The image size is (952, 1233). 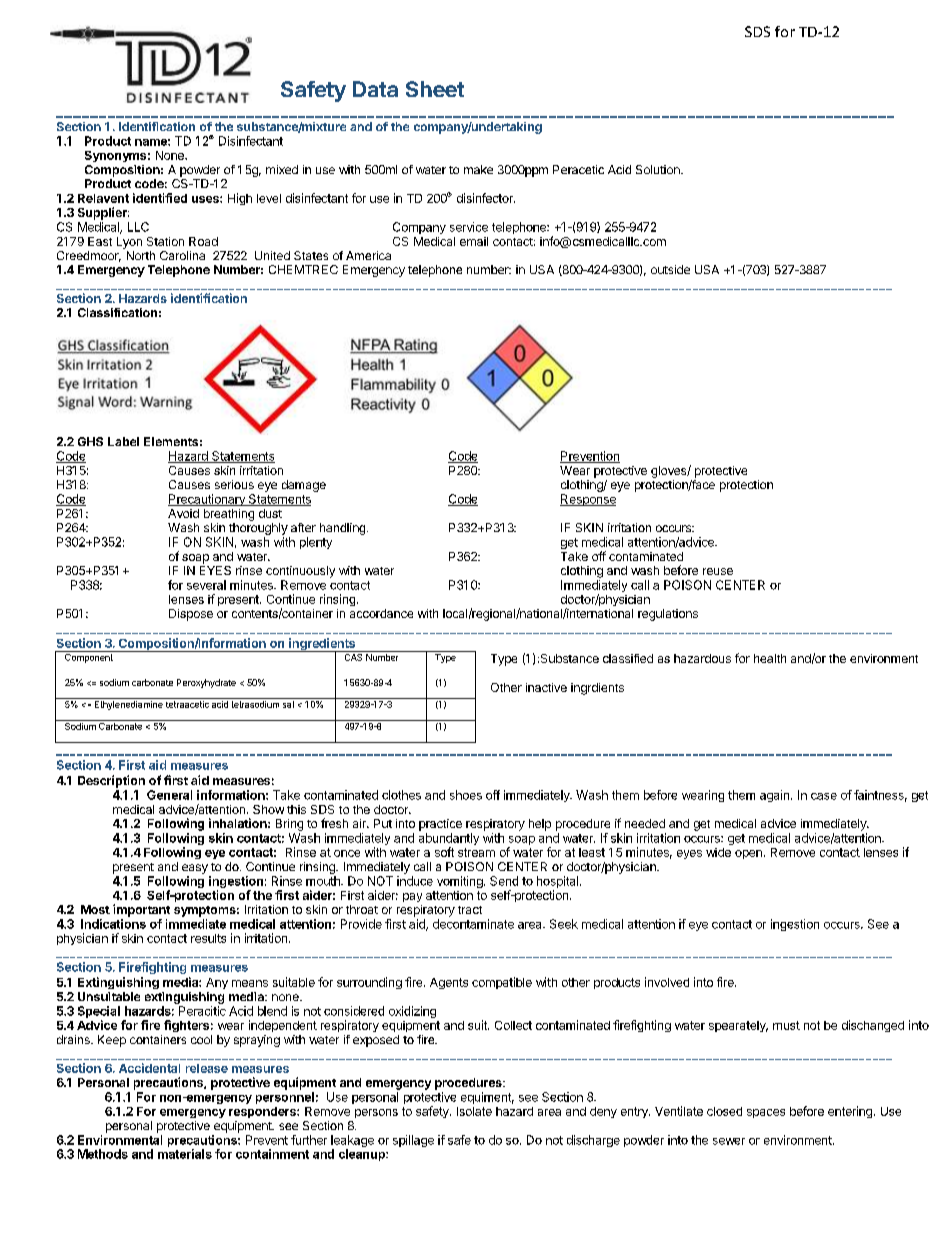 I want to click on General, so click(x=169, y=795).
